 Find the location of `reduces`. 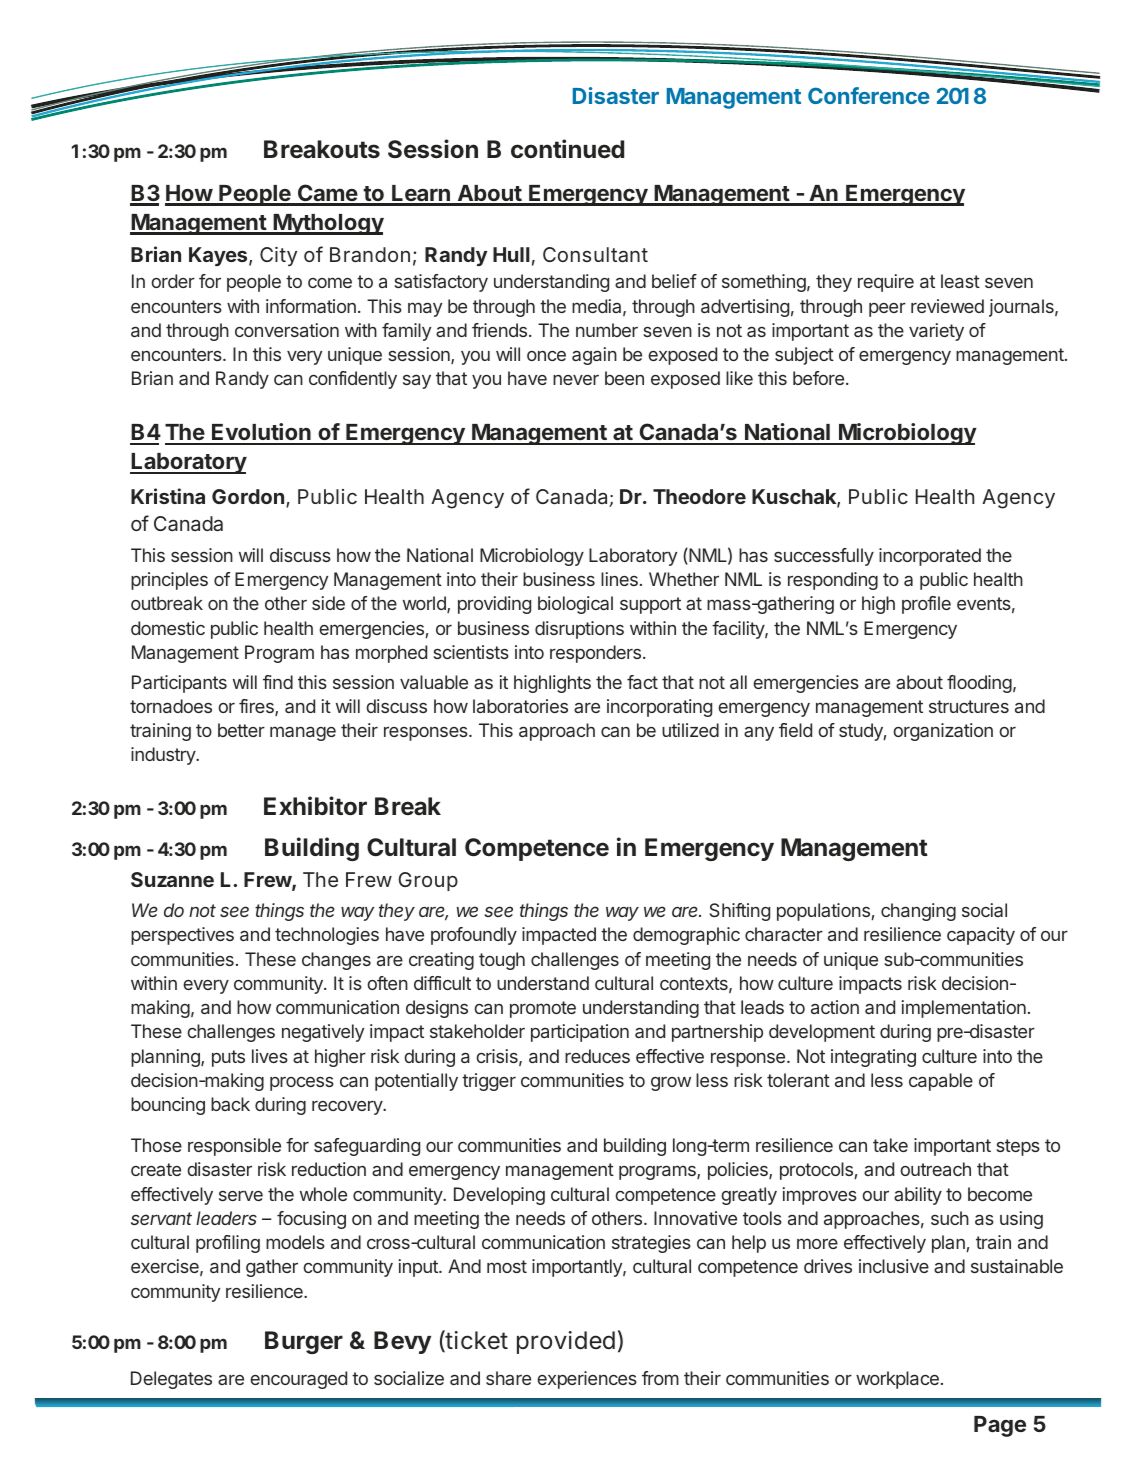

reduces is located at coordinates (597, 1056).
